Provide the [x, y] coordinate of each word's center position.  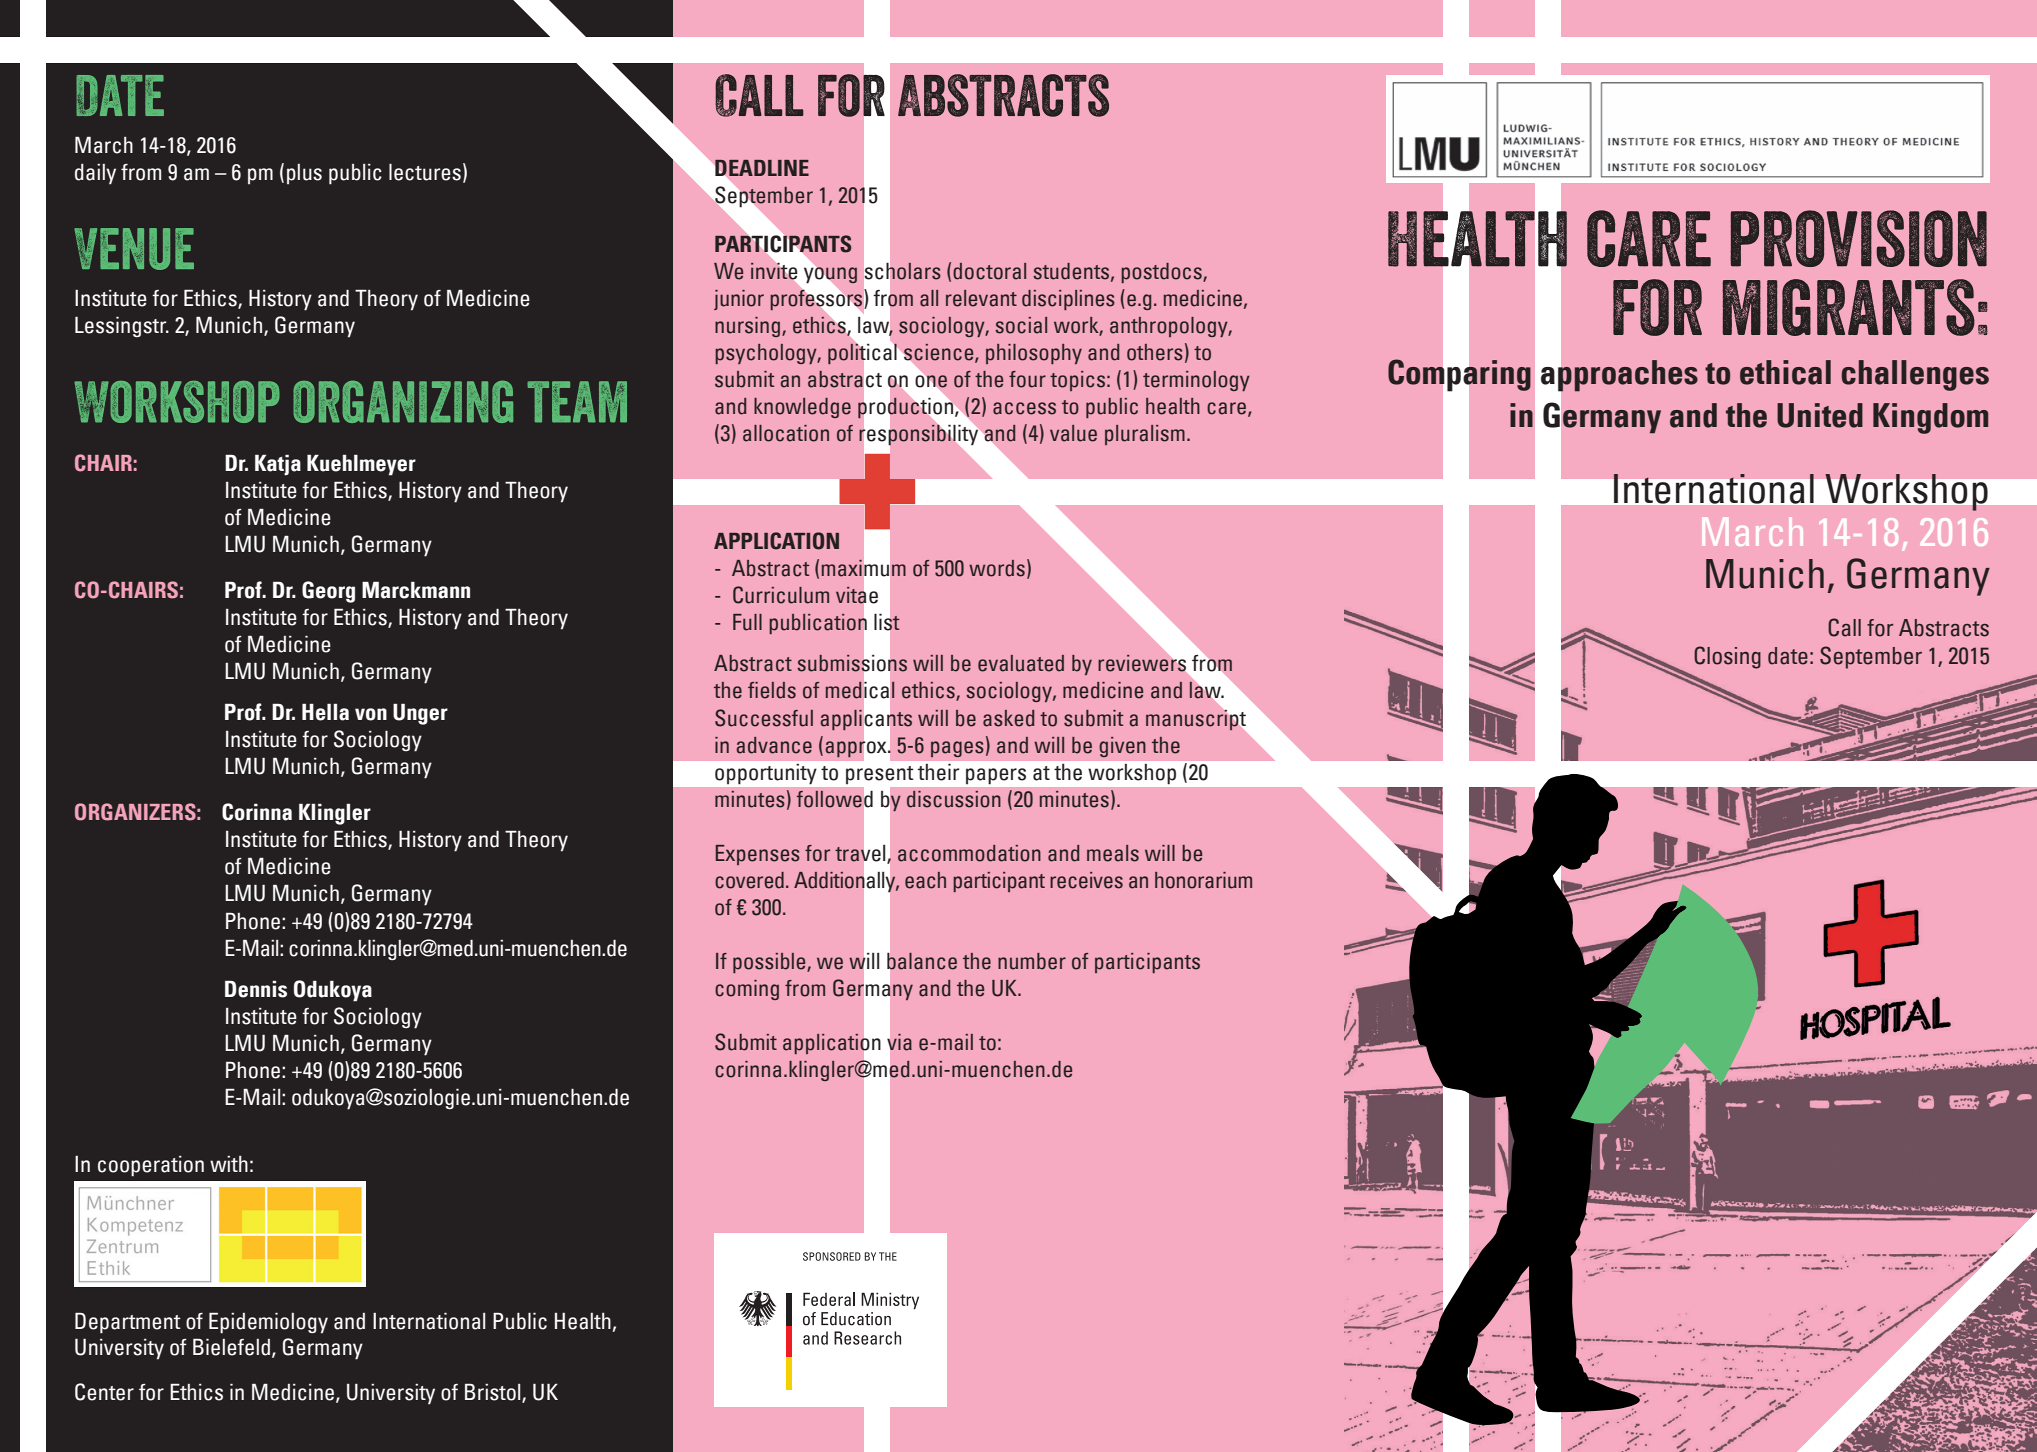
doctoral [989, 271]
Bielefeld [231, 1347]
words [997, 568]
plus [304, 174]
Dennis [256, 989]
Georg [328, 592]
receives [1086, 880]
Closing [1727, 657]
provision [1858, 238]
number [1032, 961]
